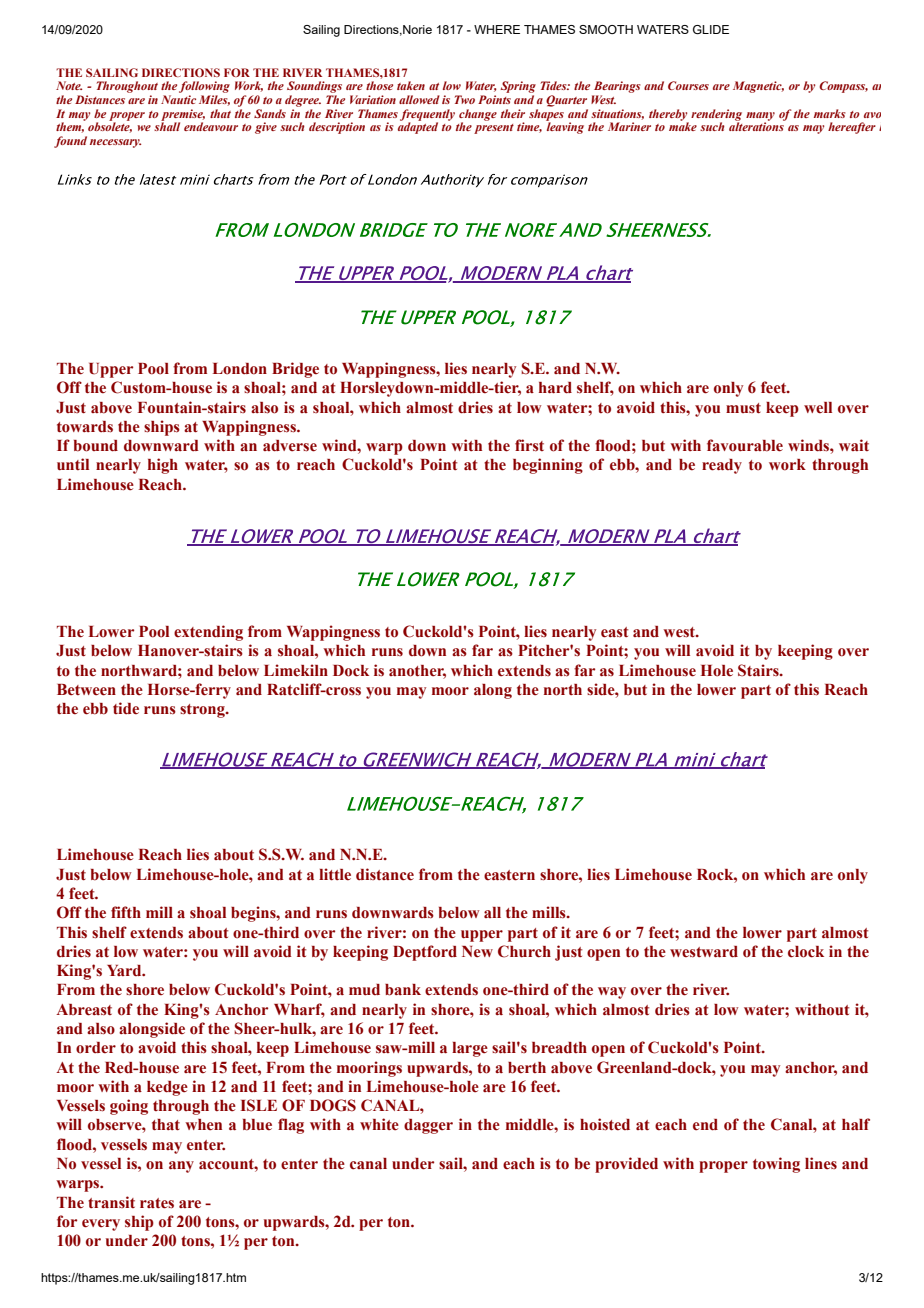 The width and height of the page is (924, 1308). Describe the element at coordinates (806, 952) in the page. I see `clock` at that location.
